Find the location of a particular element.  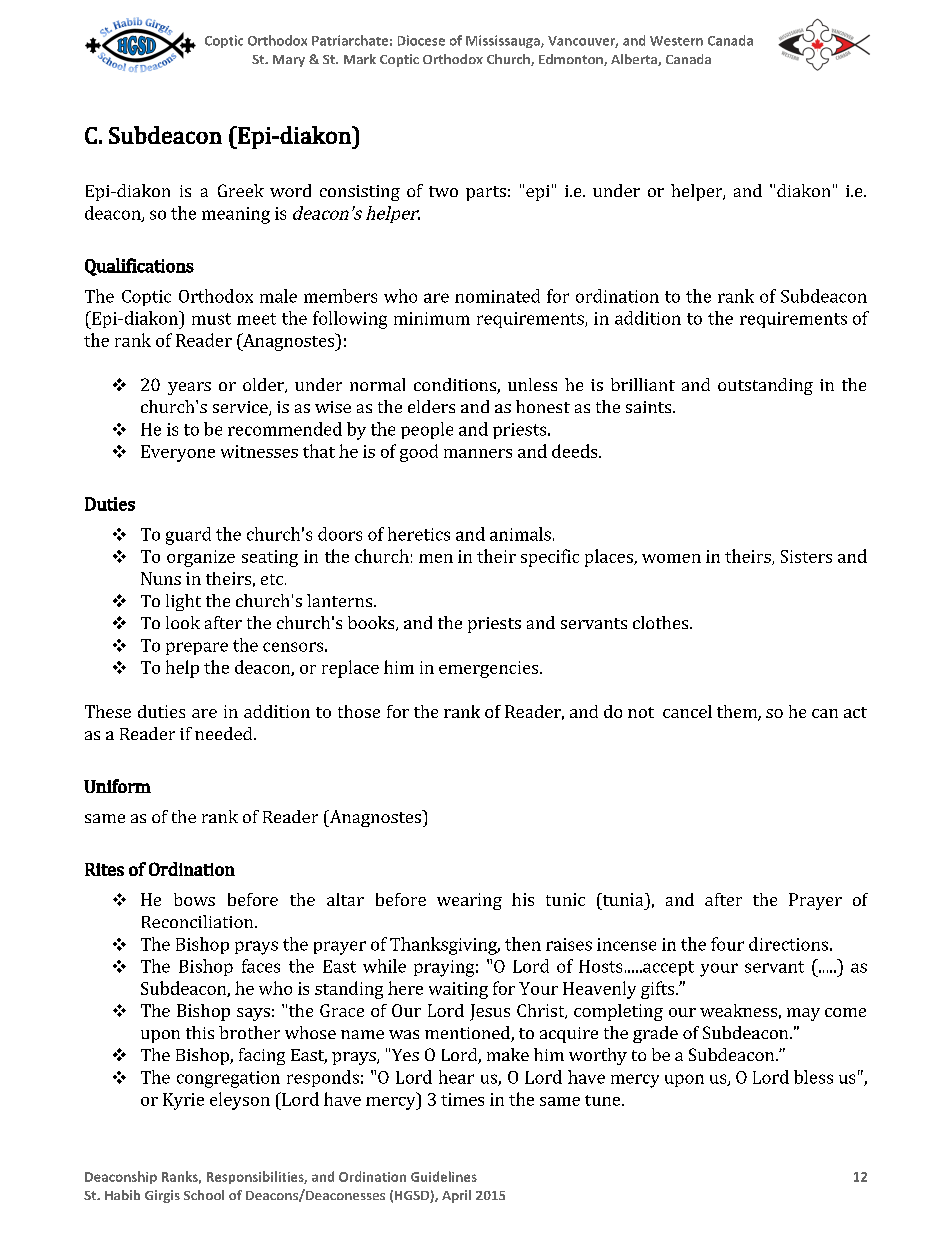

them is located at coordinates (738, 713).
